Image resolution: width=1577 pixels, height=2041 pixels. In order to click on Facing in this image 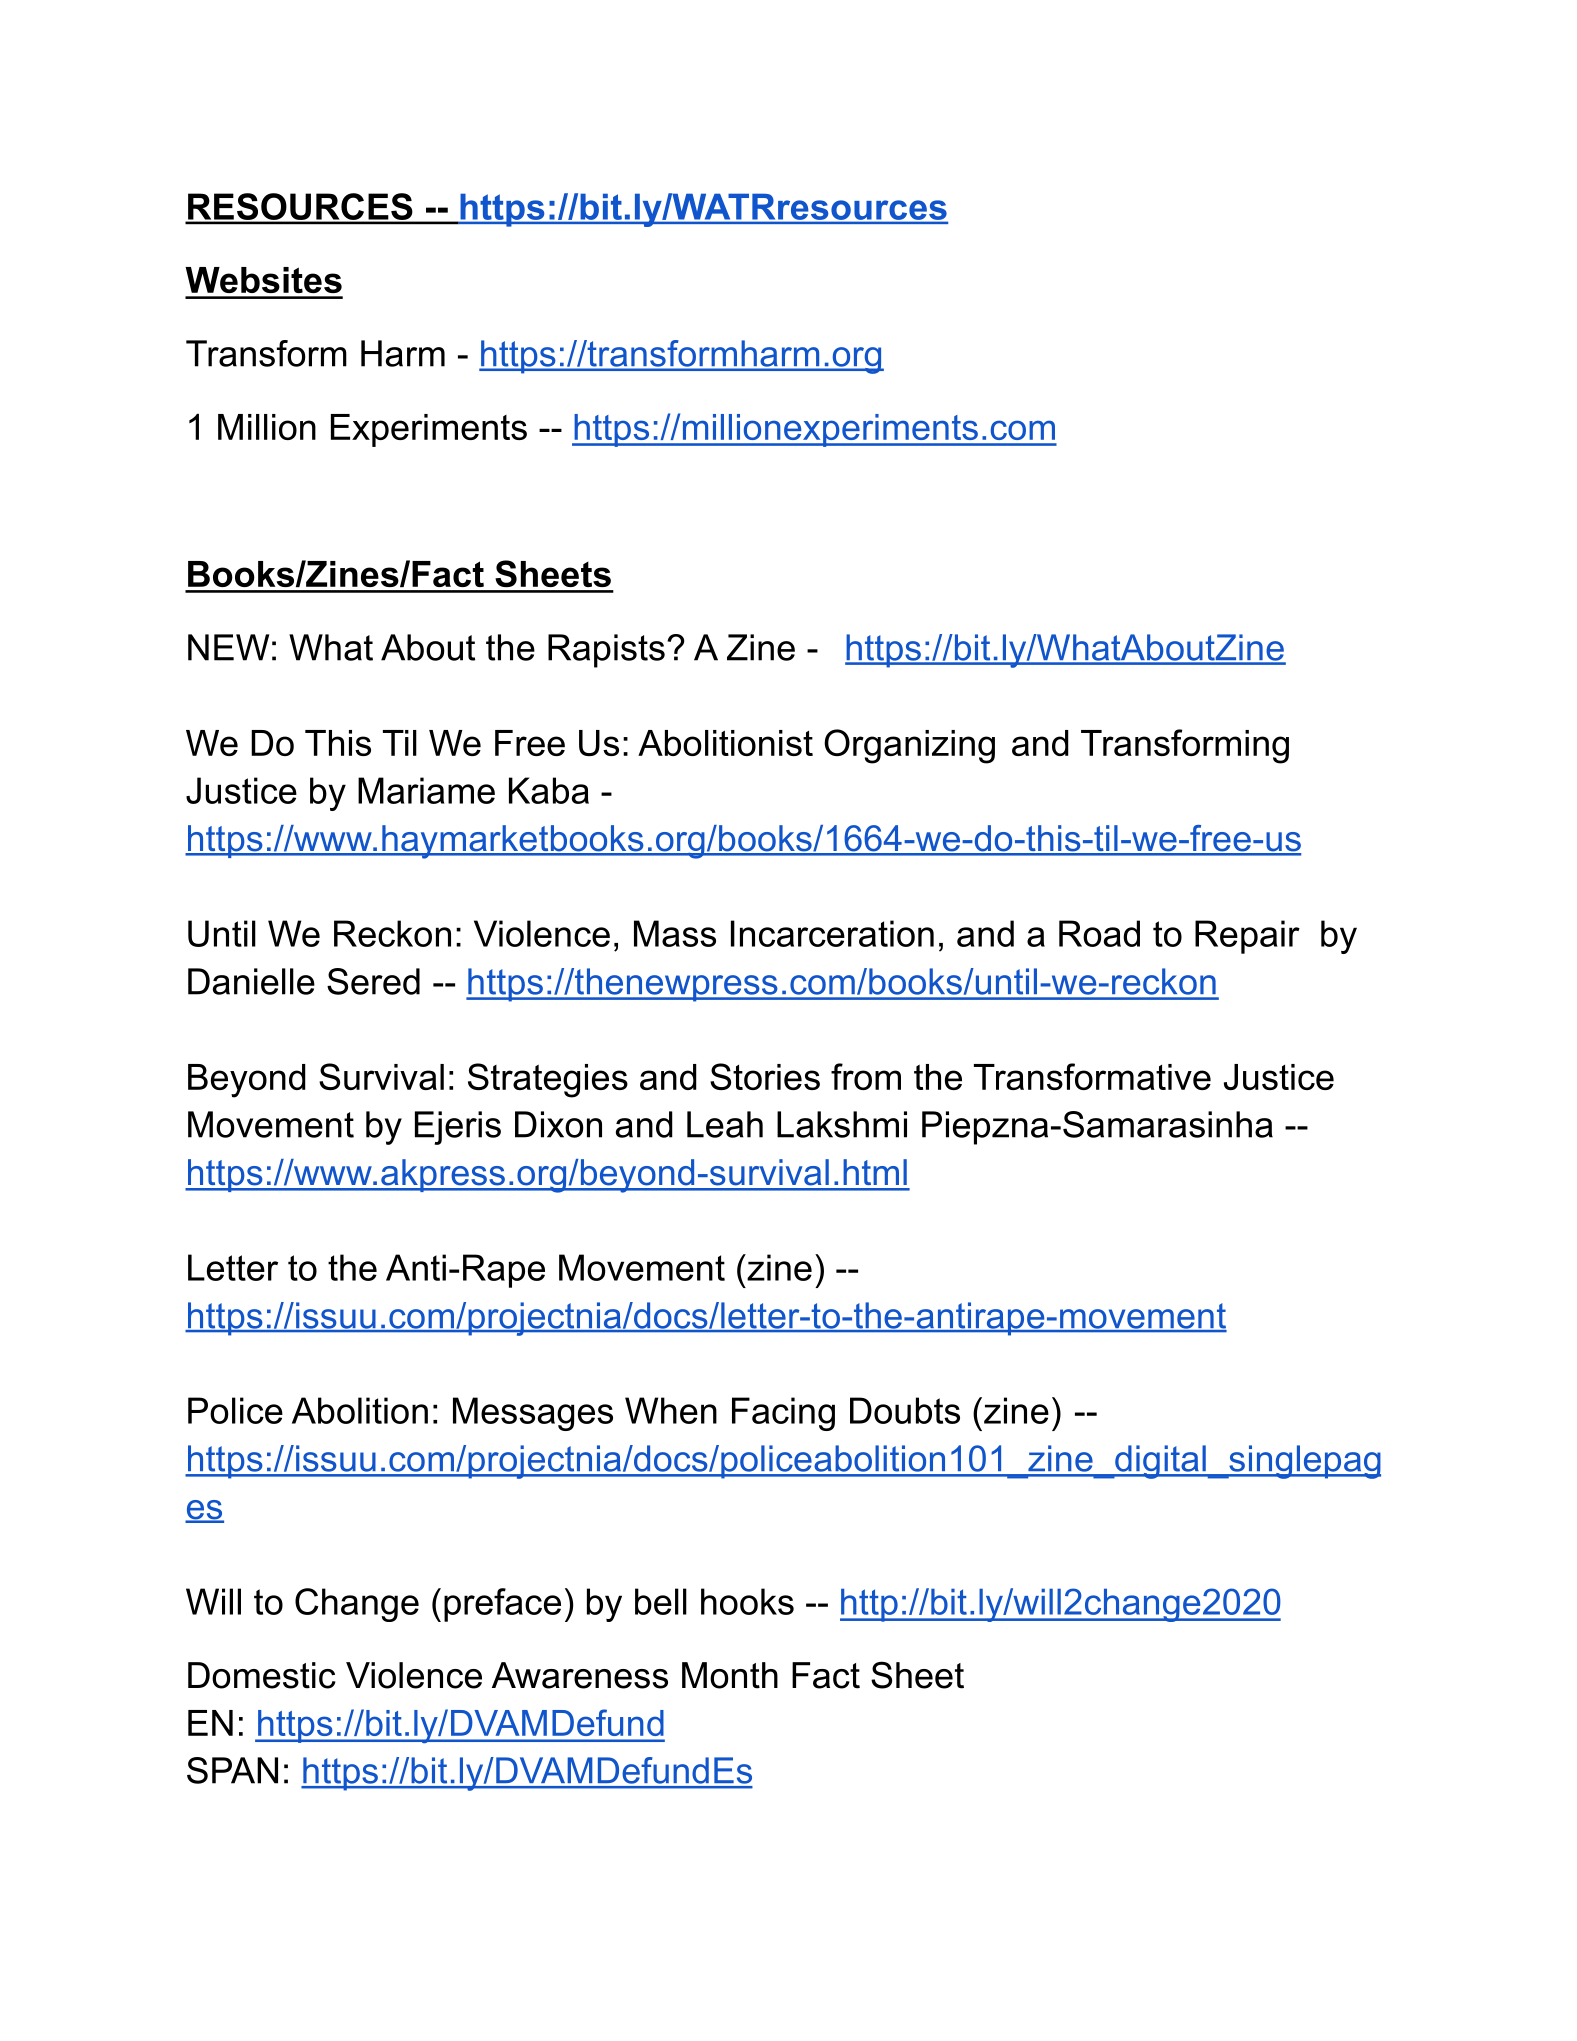, I will do `click(783, 1414)`.
